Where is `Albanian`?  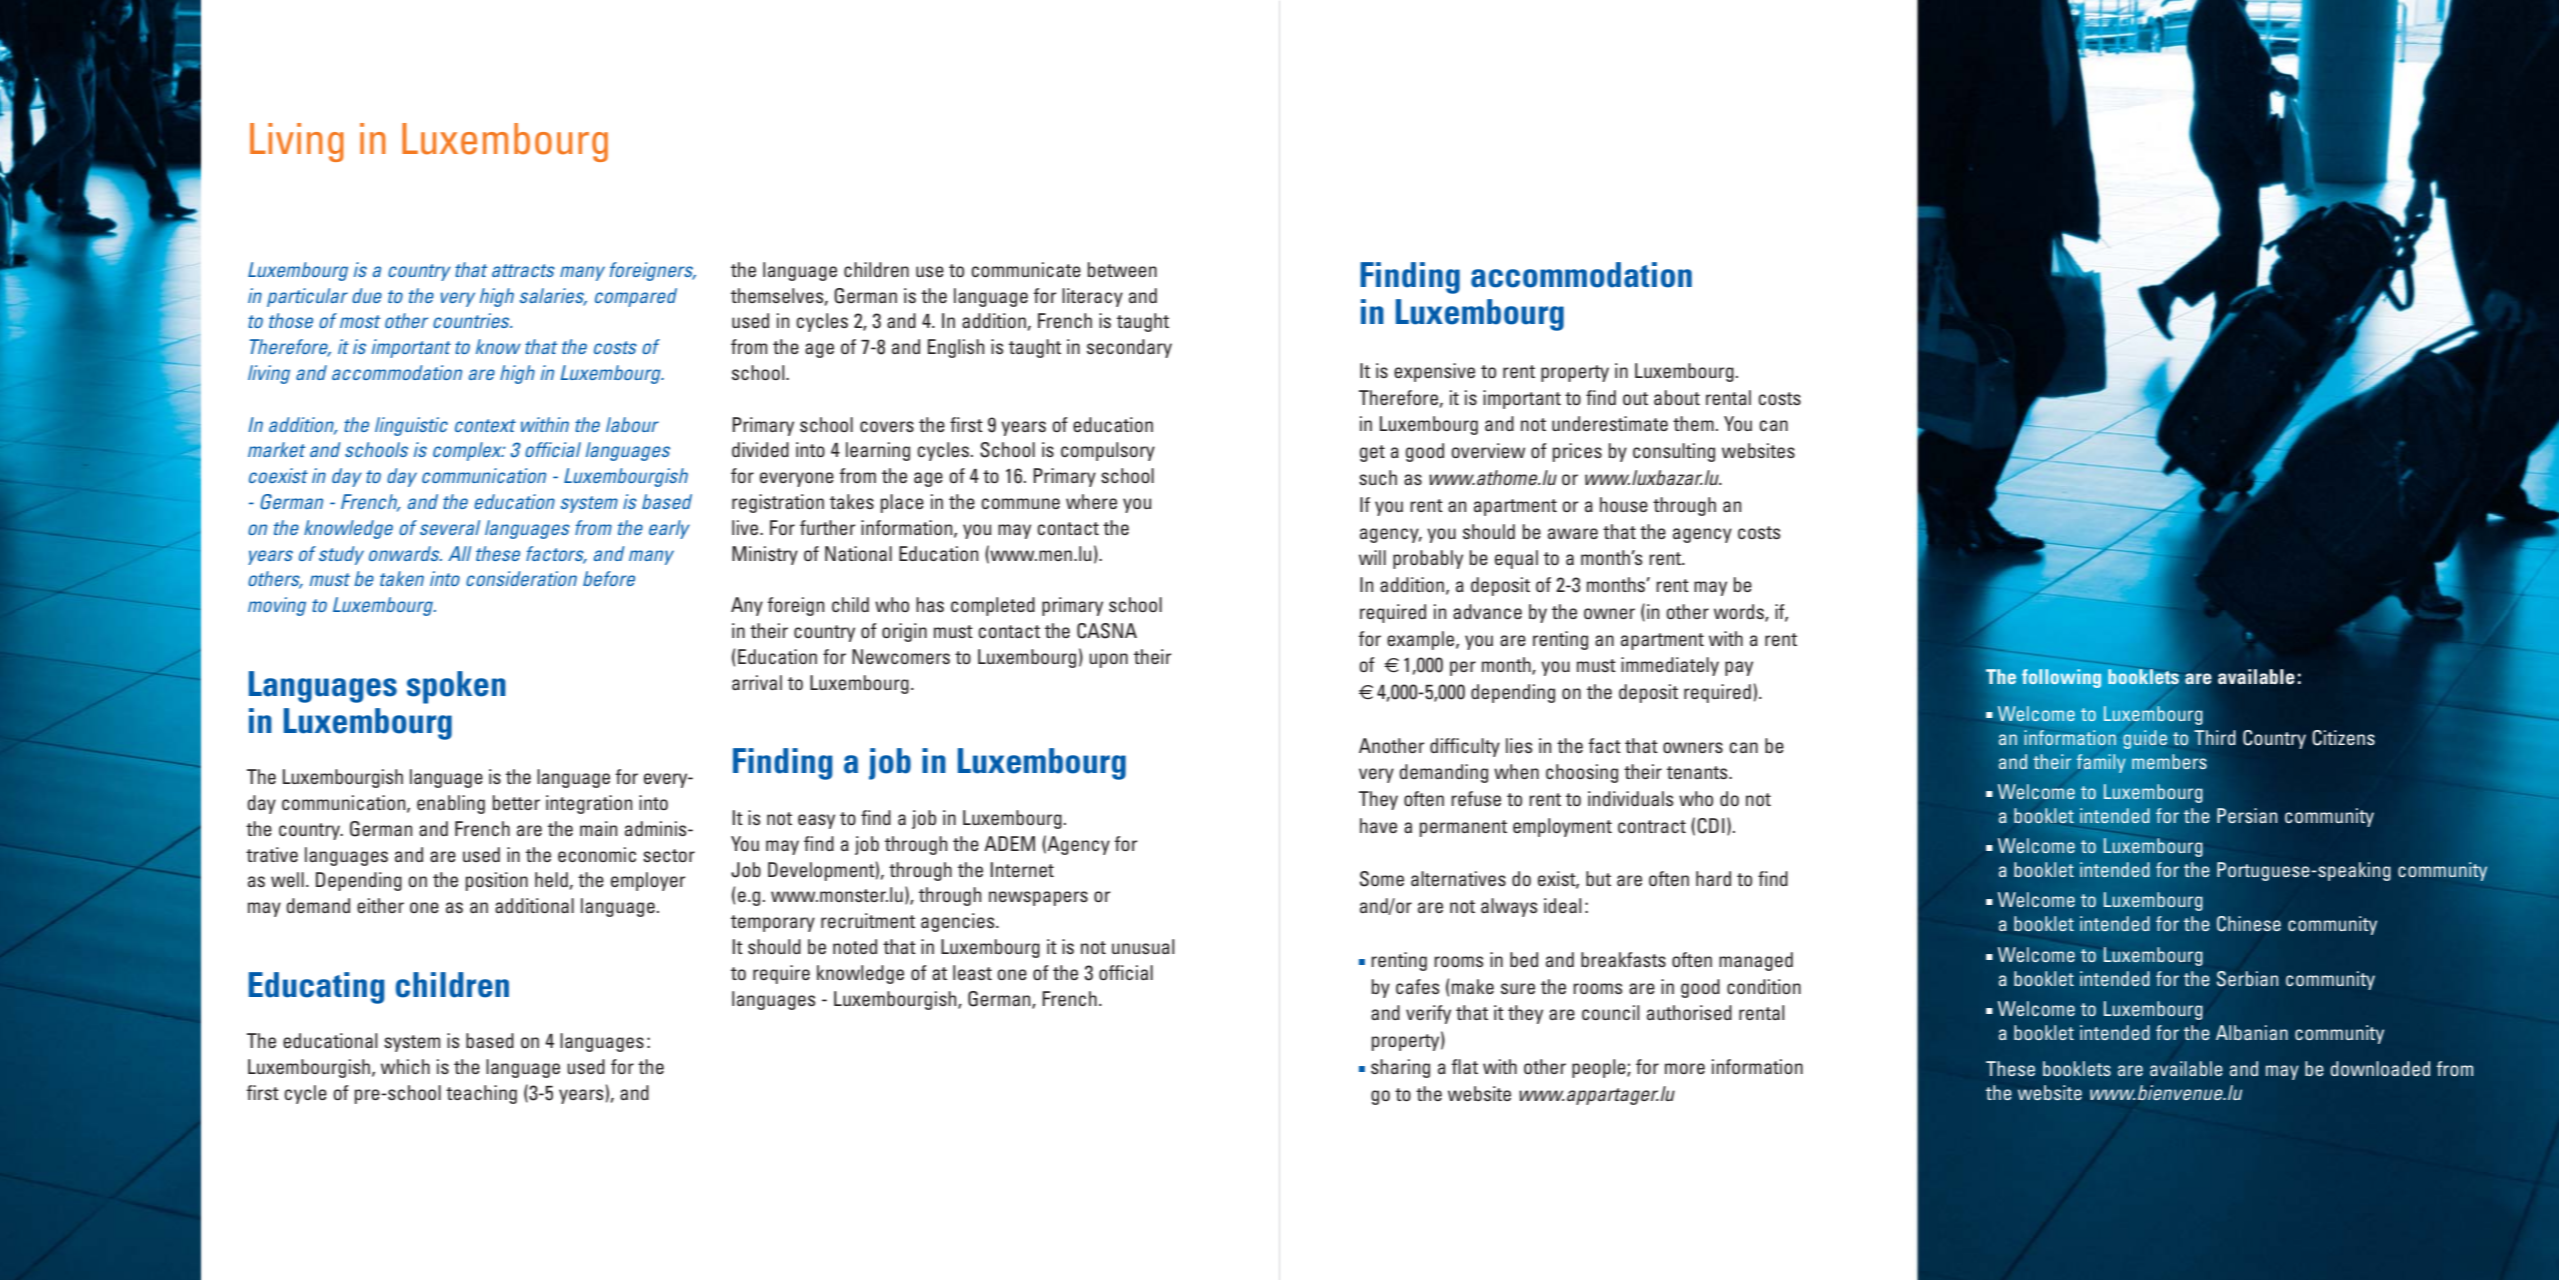
Albanian is located at coordinates (2252, 1032).
